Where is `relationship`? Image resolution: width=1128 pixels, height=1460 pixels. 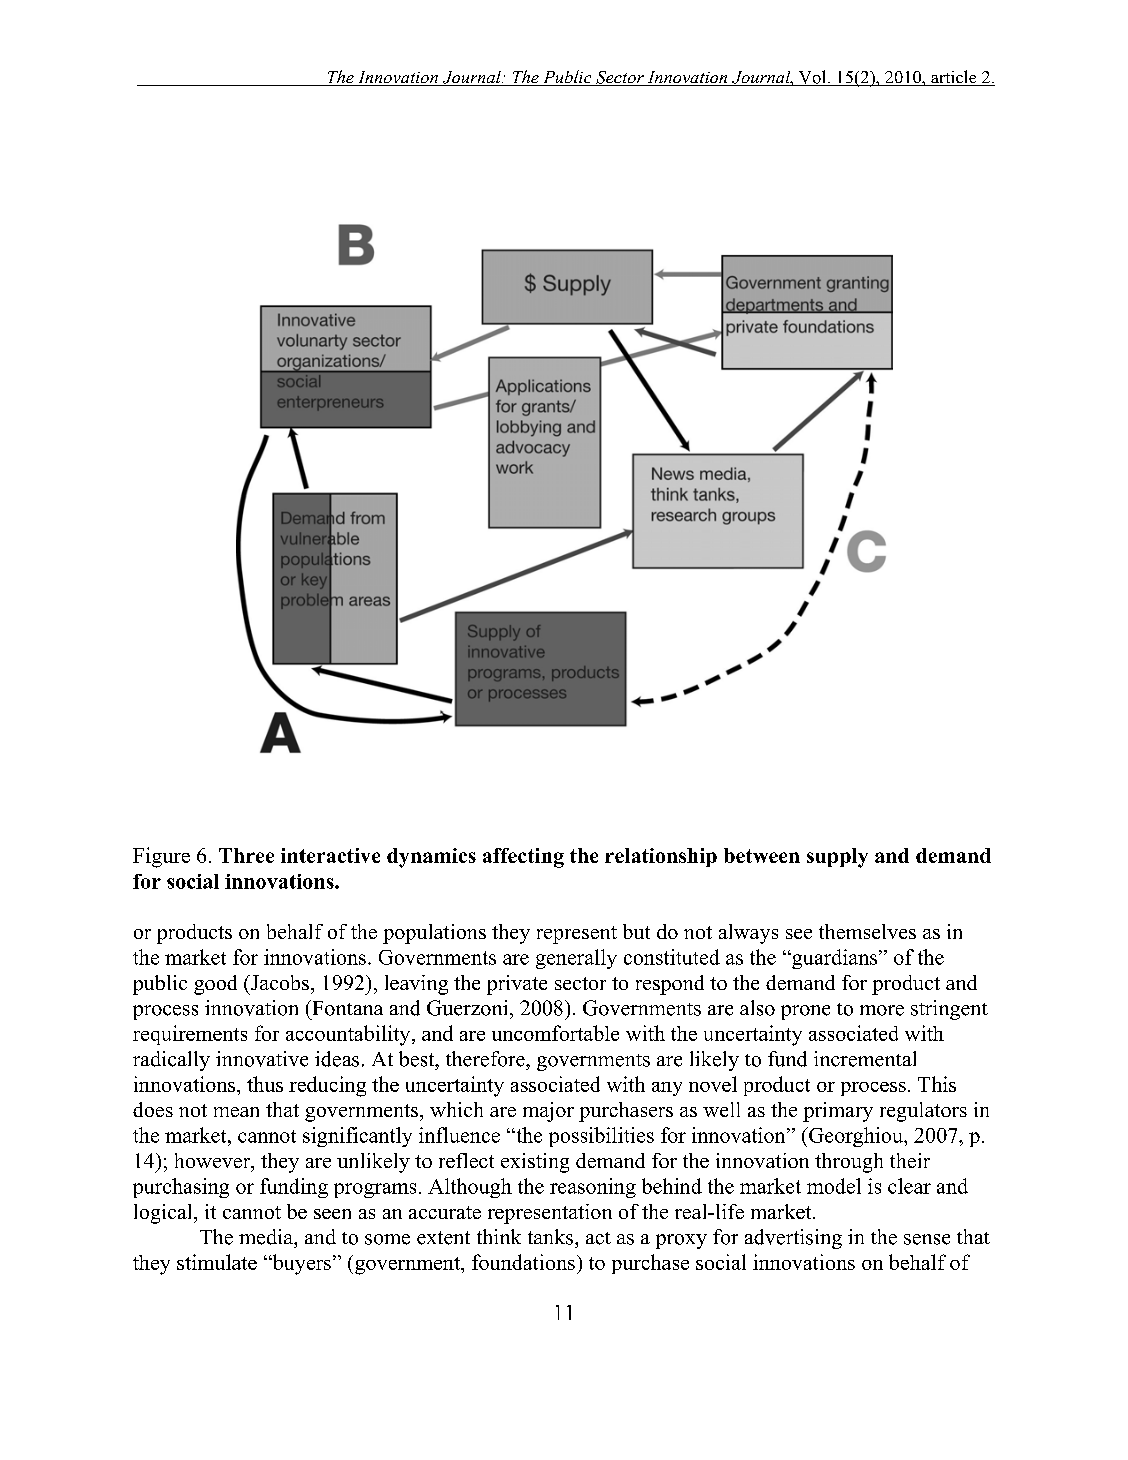
relationship is located at coordinates (661, 857).
